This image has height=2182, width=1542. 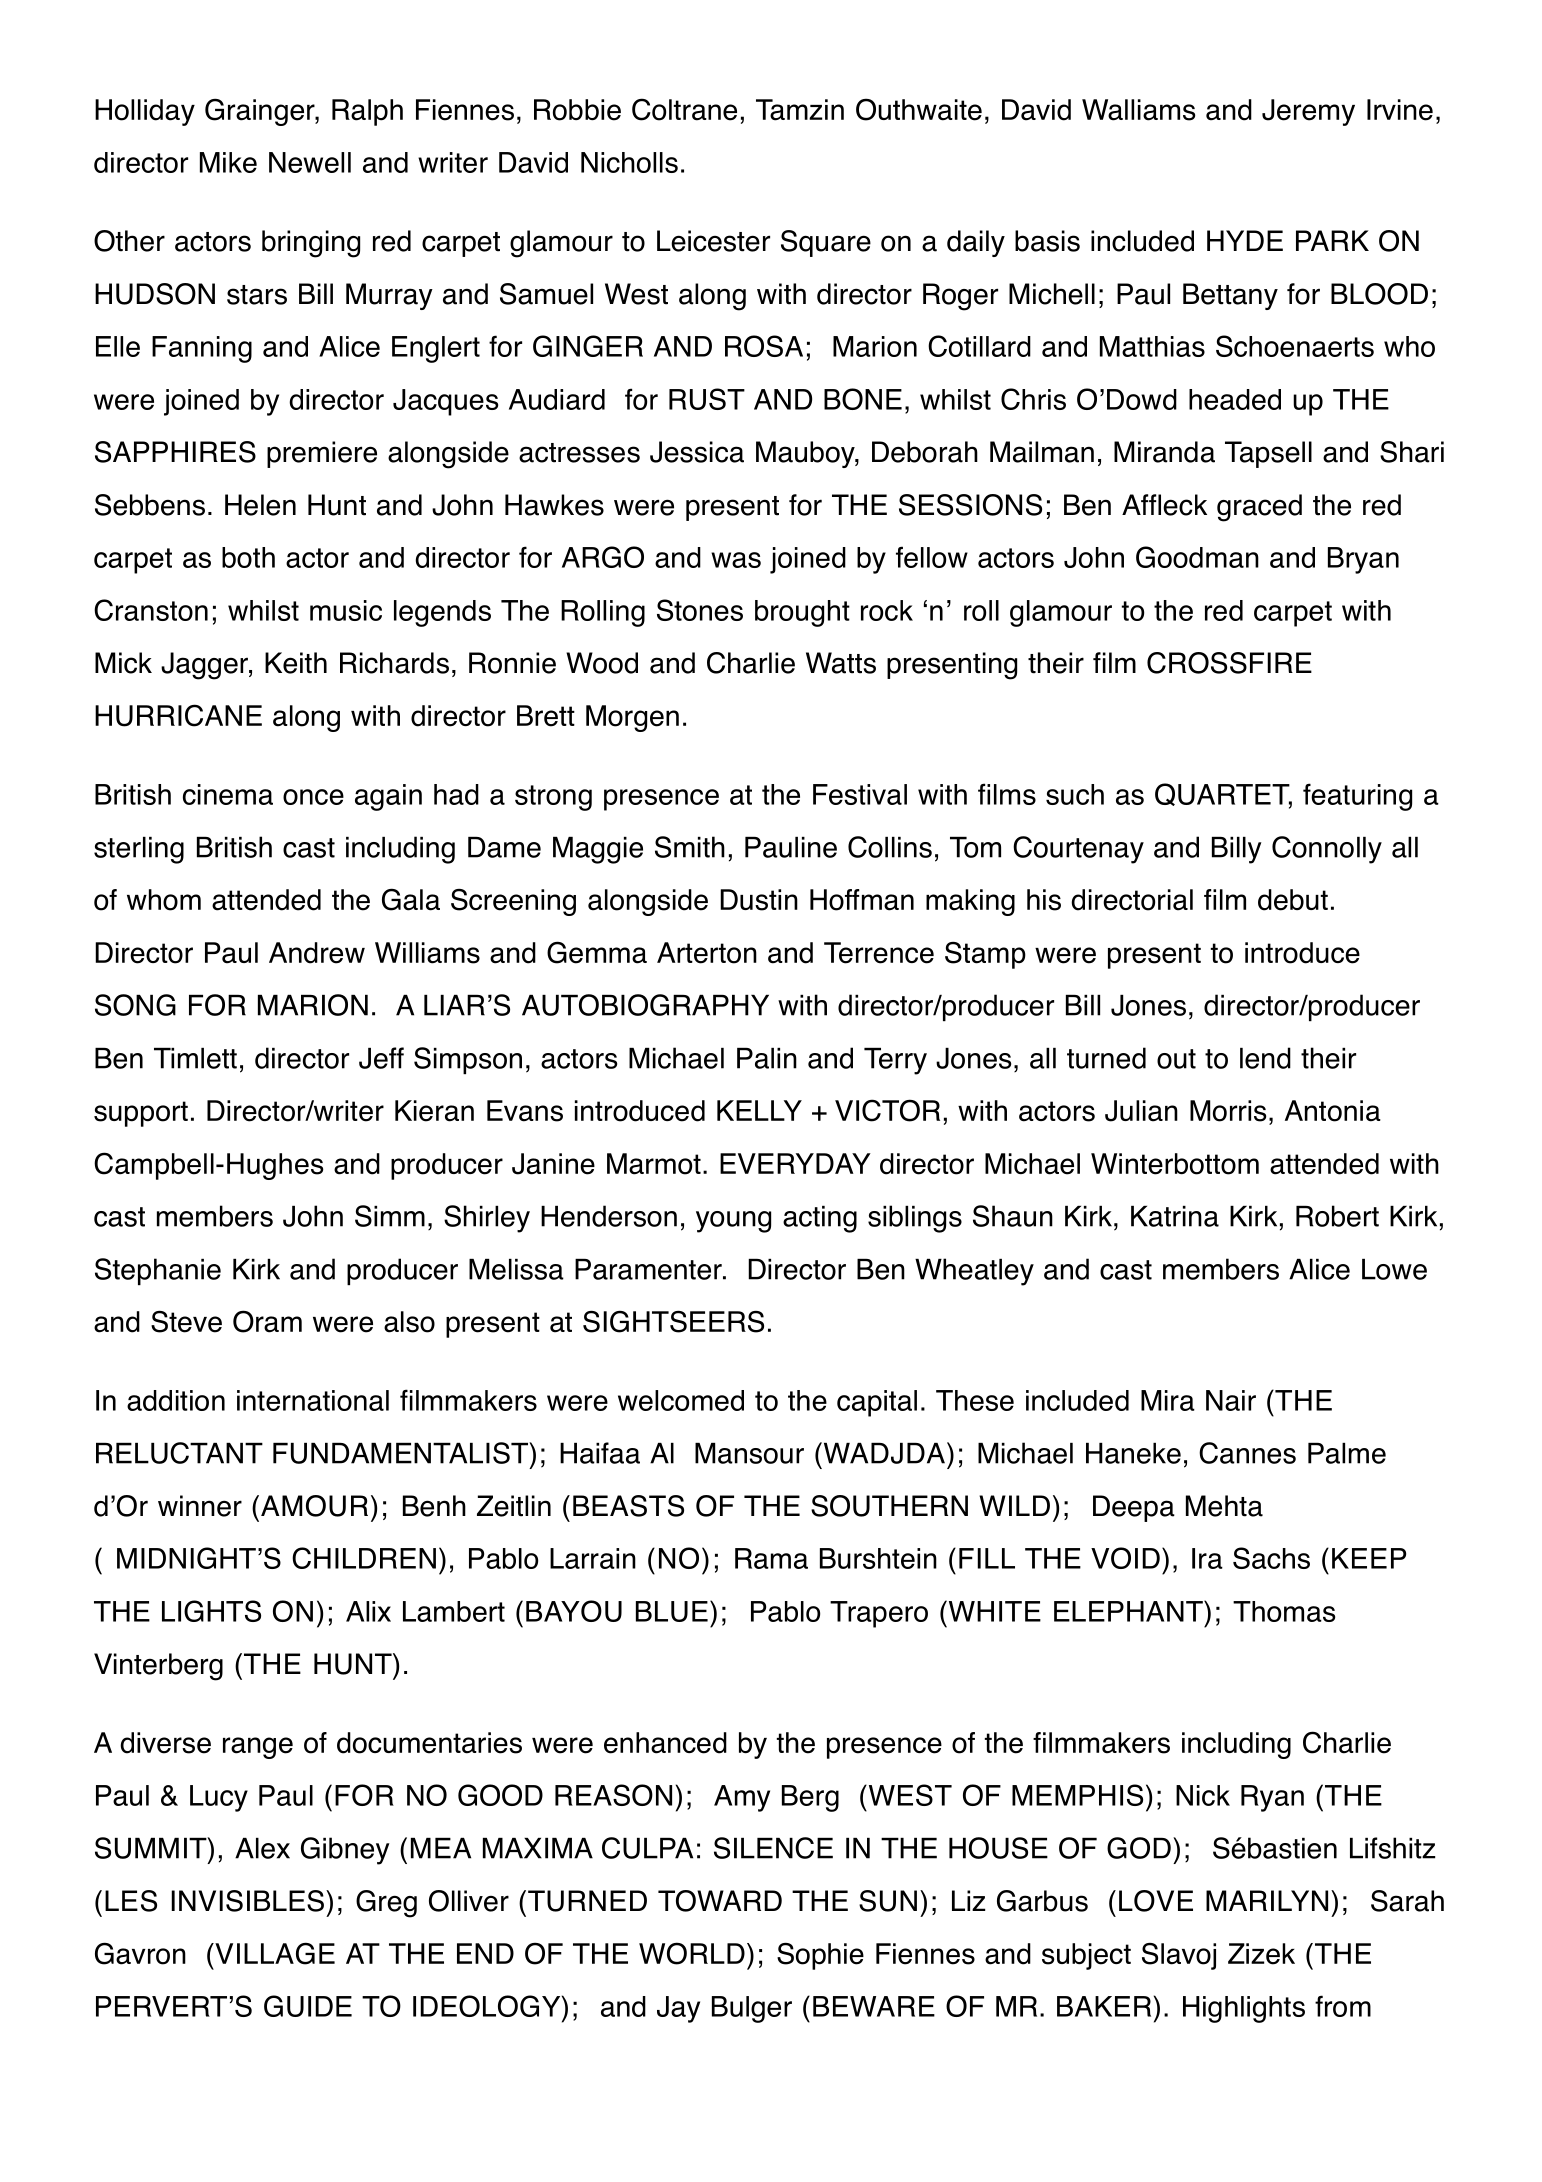 What do you see at coordinates (820, 1956) in the image?
I see `Sophie` at bounding box center [820, 1956].
